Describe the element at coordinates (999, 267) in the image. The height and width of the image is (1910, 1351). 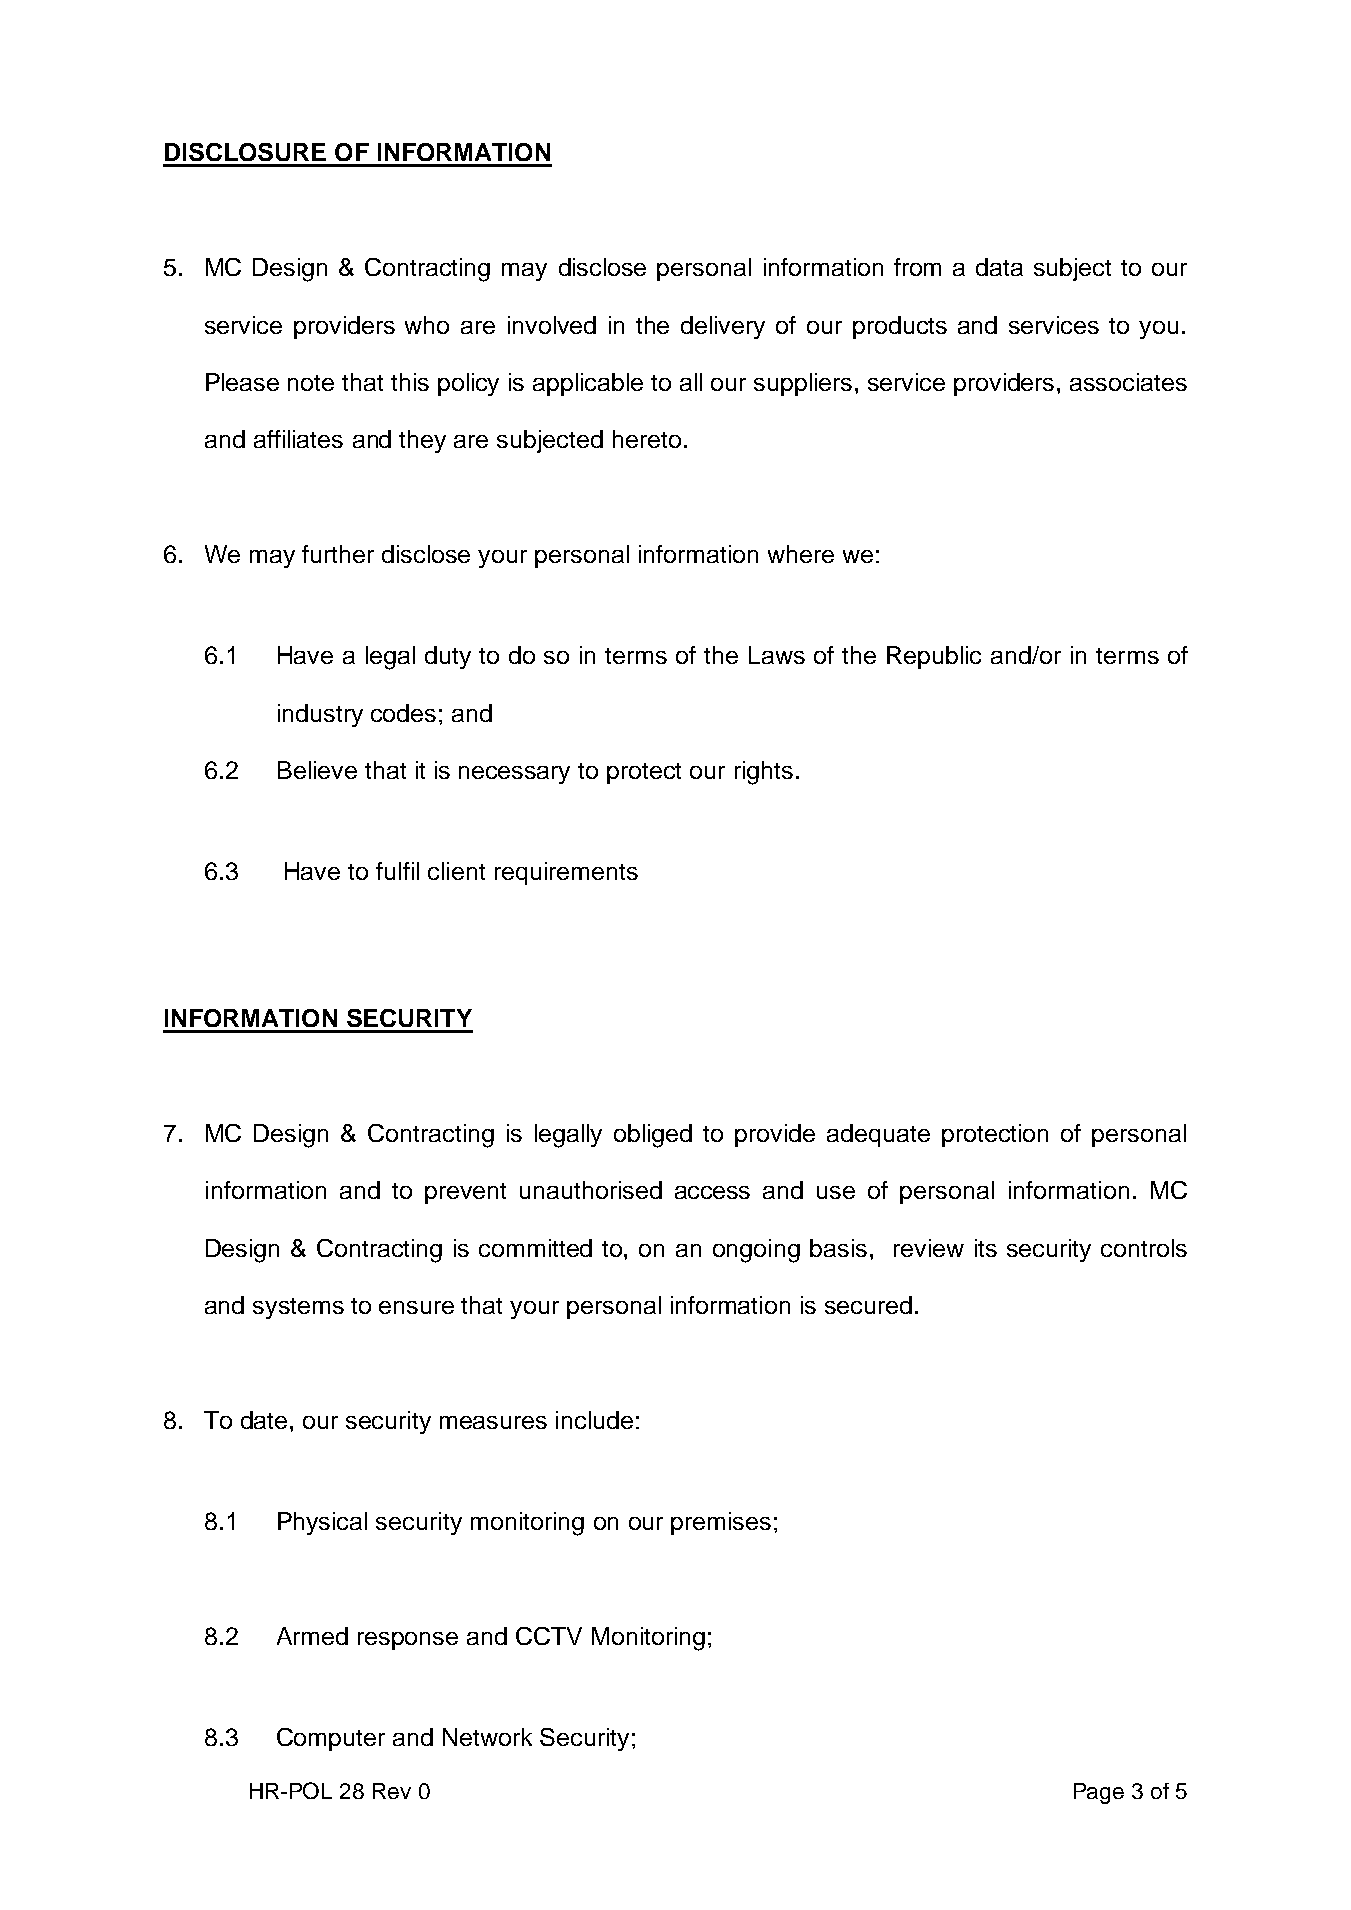
I see `data` at that location.
